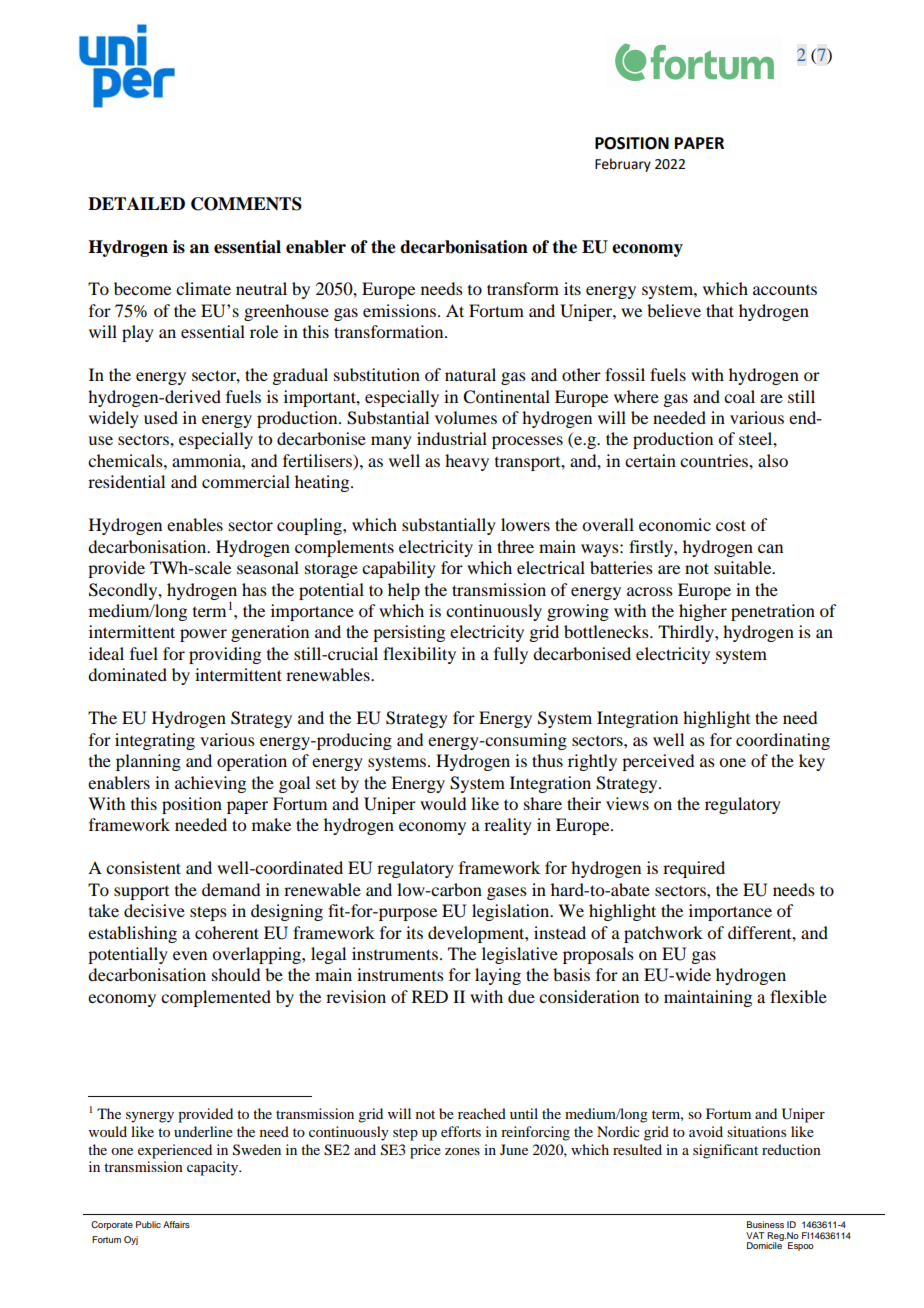 The image size is (924, 1308). What do you see at coordinates (663, 934) in the screenshot?
I see `patchwork` at bounding box center [663, 934].
